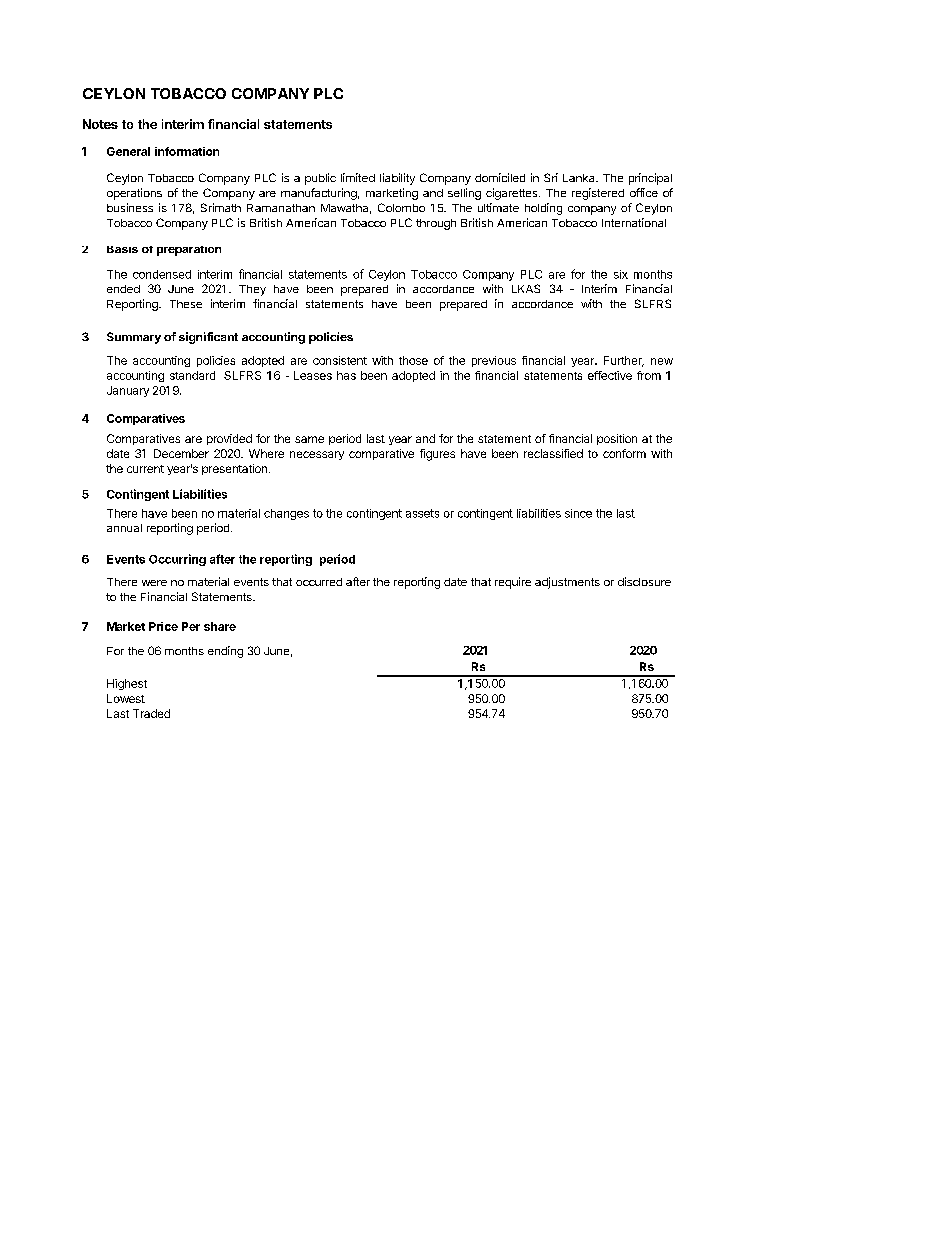 The image size is (952, 1233). What do you see at coordinates (580, 178) in the screenshot?
I see `Lanka` at bounding box center [580, 178].
